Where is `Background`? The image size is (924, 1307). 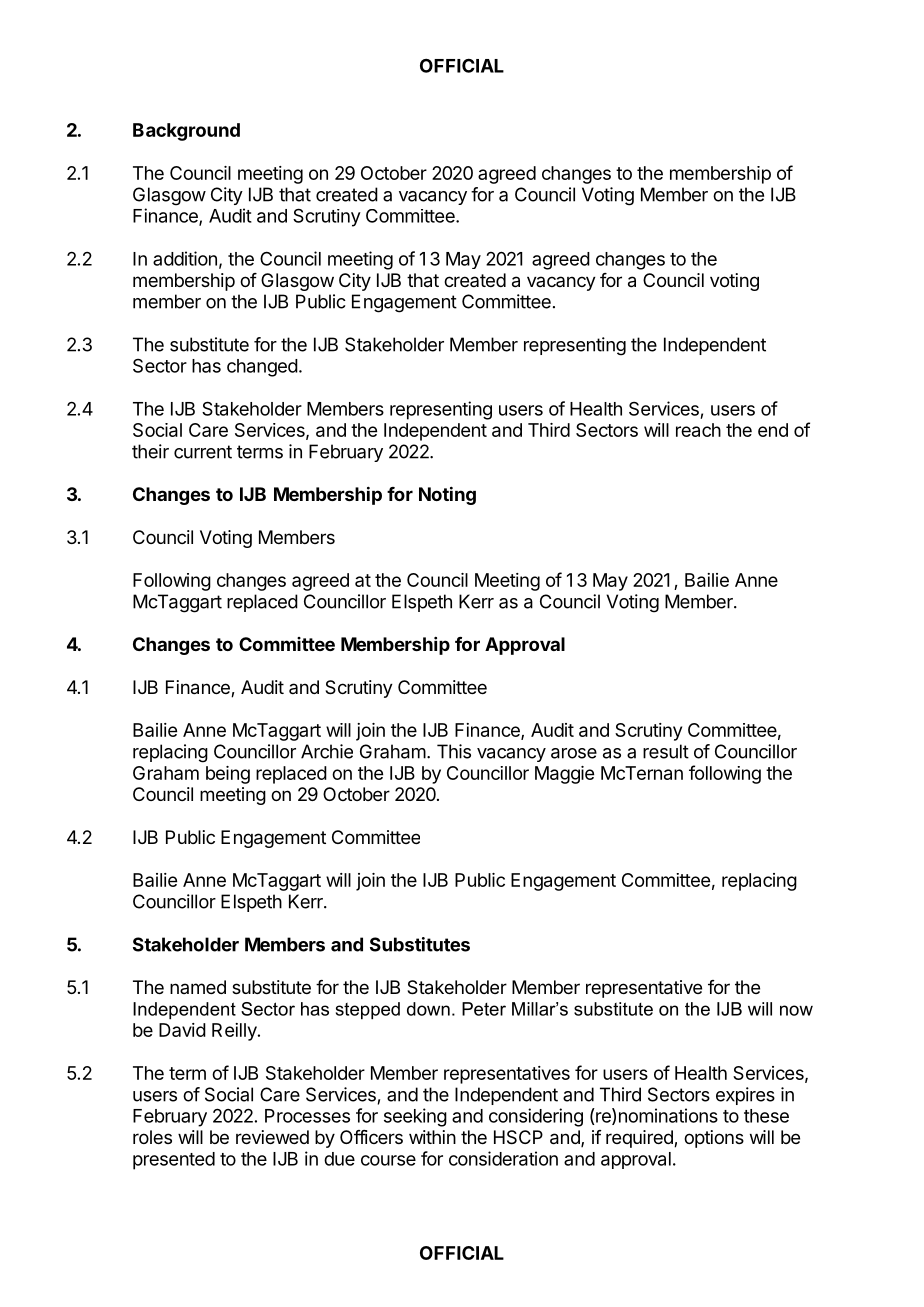 Background is located at coordinates (186, 132).
